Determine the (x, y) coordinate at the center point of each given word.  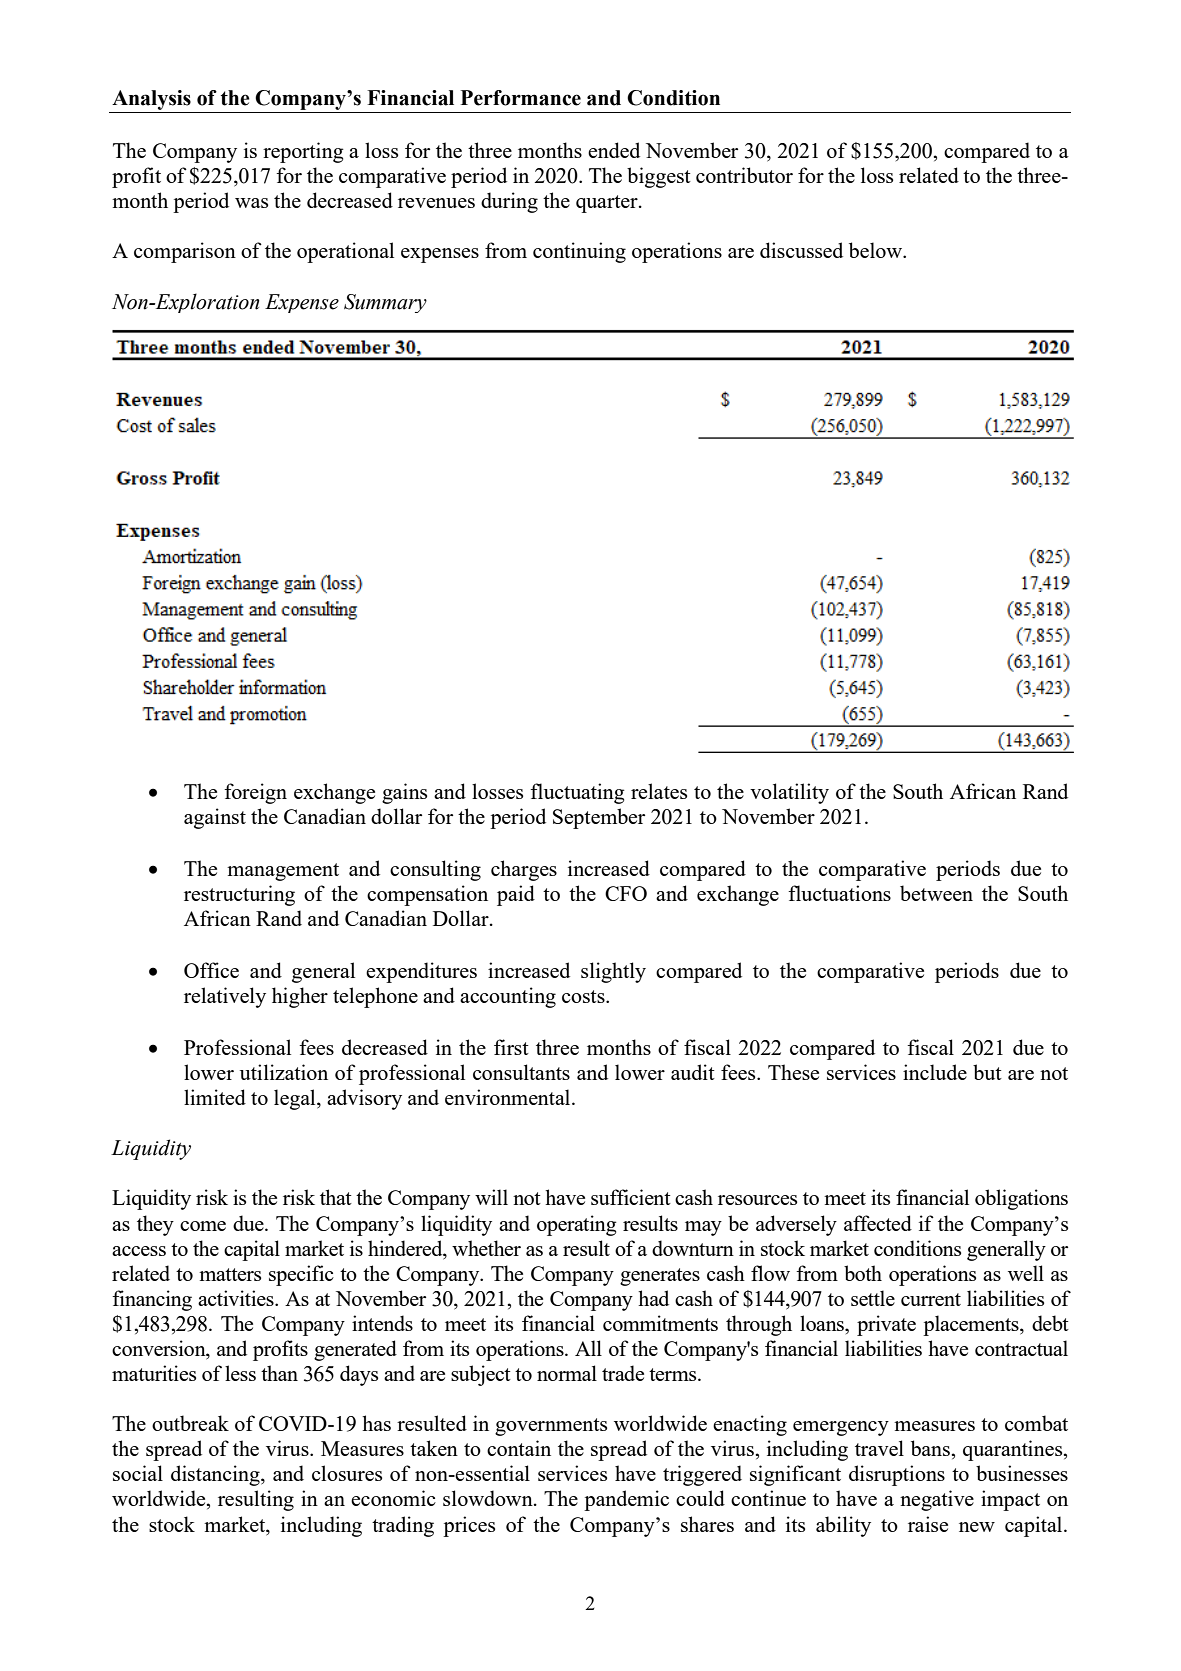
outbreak (190, 1423)
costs (584, 996)
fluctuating (577, 793)
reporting (303, 152)
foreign (255, 793)
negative (937, 1500)
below (877, 250)
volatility (789, 793)
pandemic (626, 1500)
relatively (225, 997)
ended (614, 150)
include (935, 1072)
